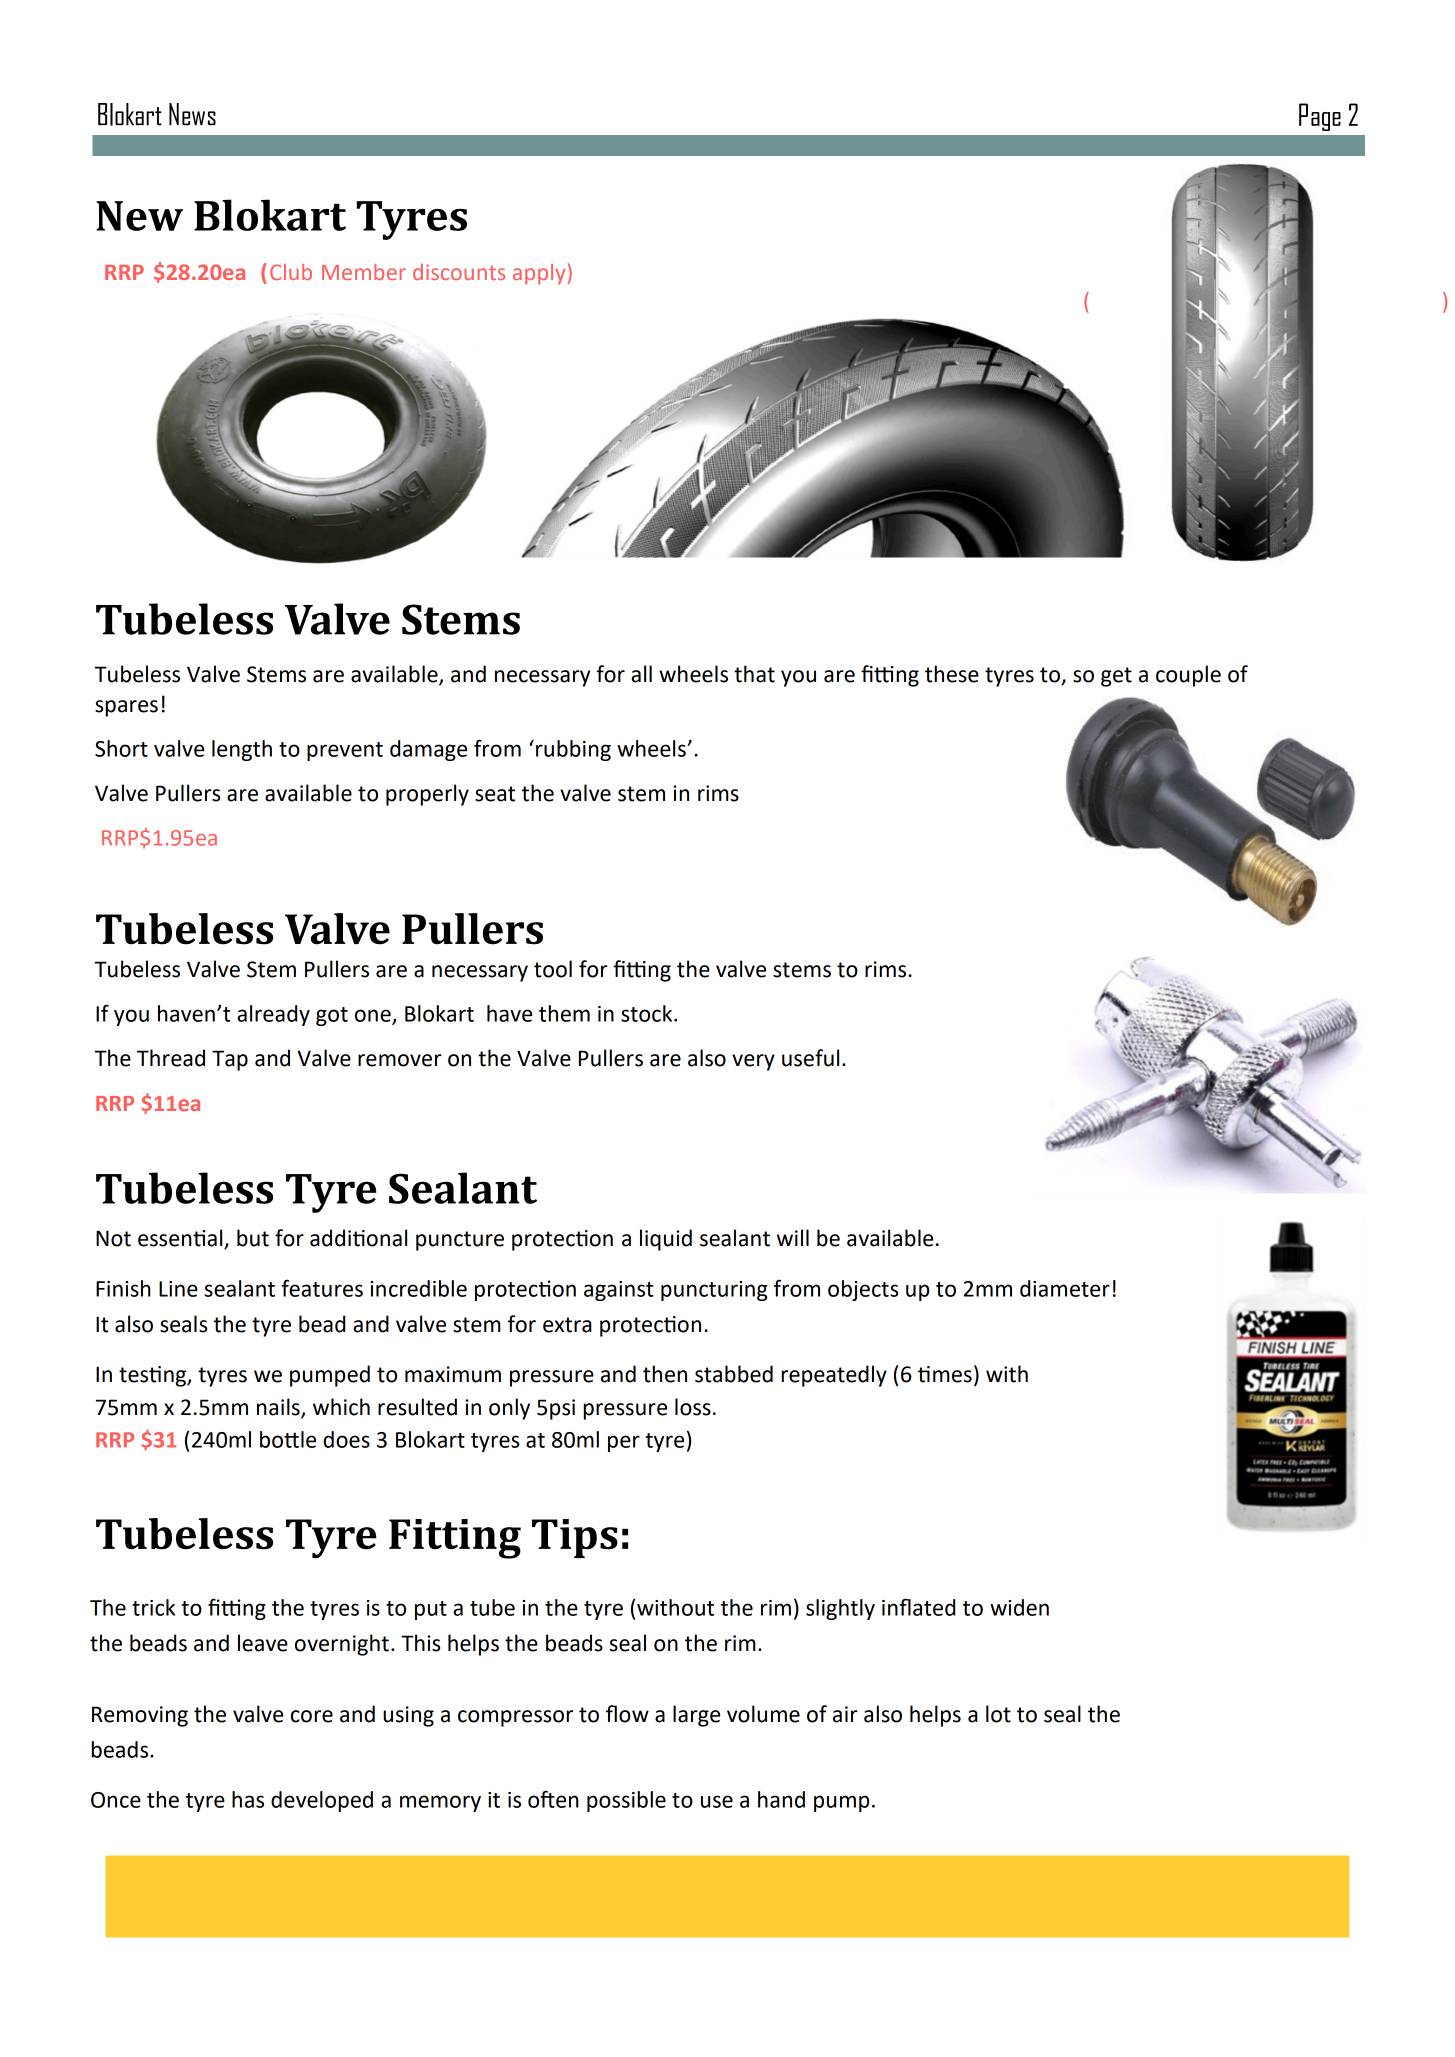 The width and height of the image is (1455, 2057). Describe the element at coordinates (648, 1013) in the image. I see `stock` at that location.
